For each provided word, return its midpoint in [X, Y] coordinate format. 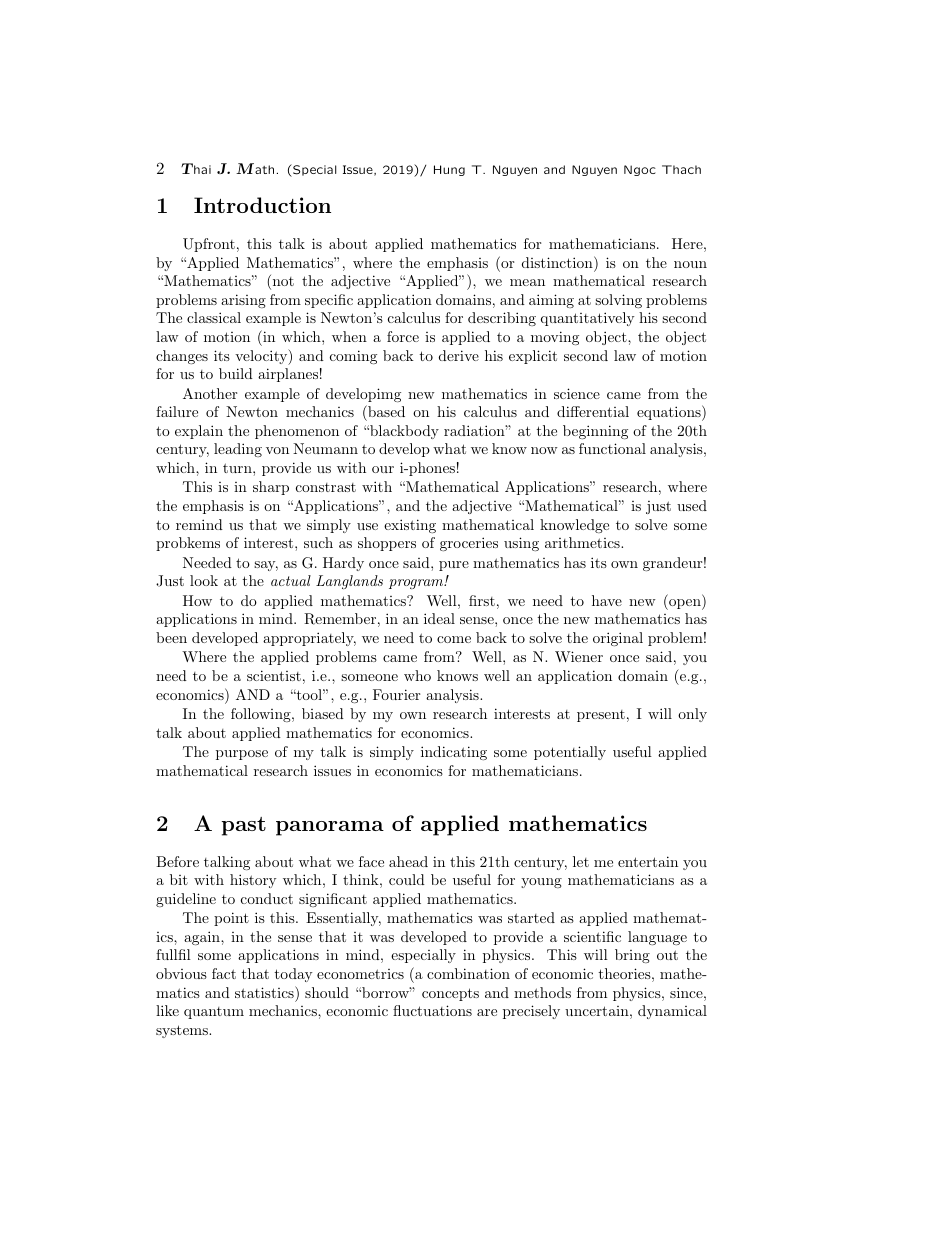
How [197, 600]
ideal [439, 618]
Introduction [262, 205]
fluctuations [432, 1010]
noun [690, 264]
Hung [449, 170]
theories [624, 973]
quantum [214, 1013]
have [607, 600]
